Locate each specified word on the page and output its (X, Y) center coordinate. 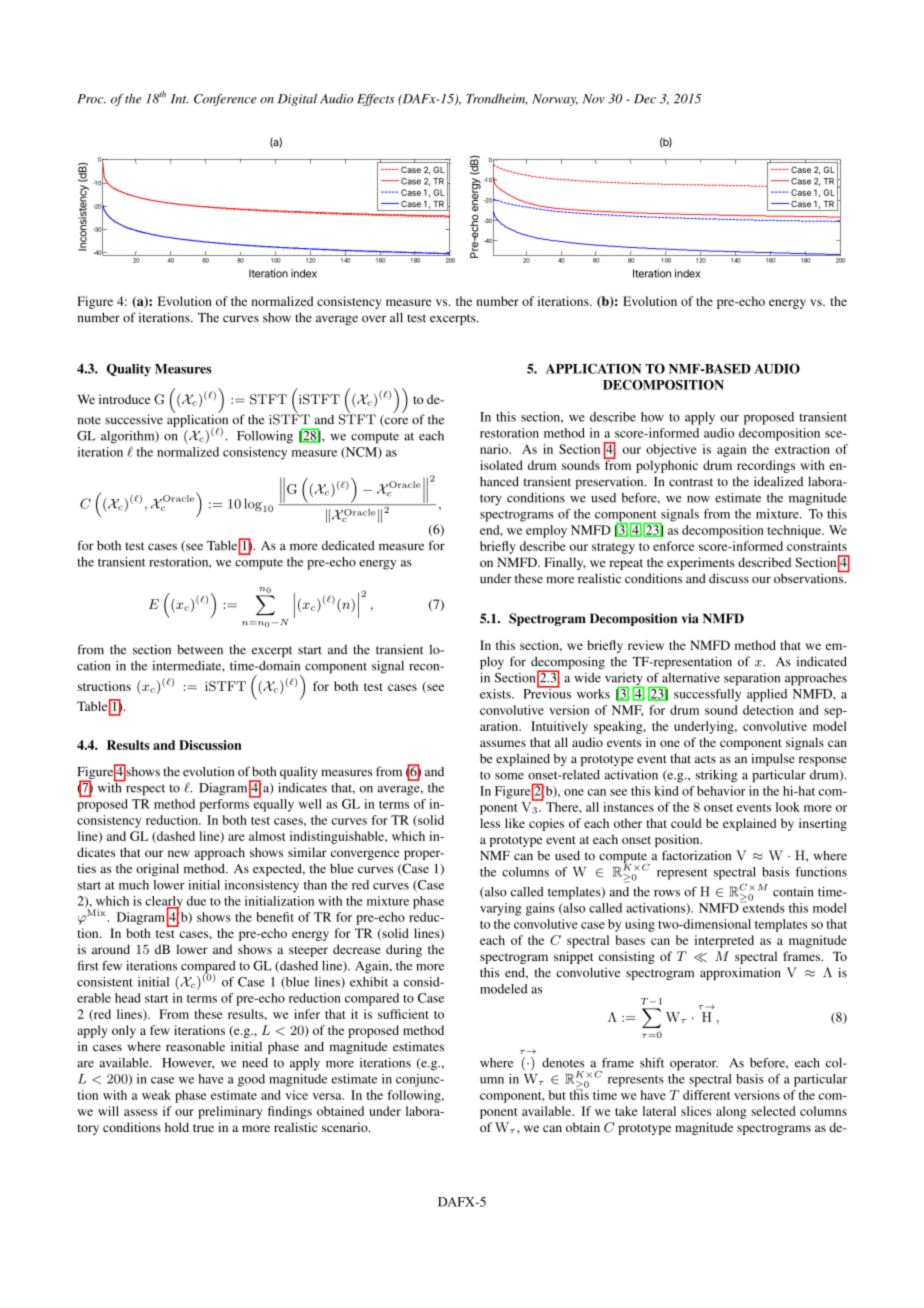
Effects (376, 100)
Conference (225, 100)
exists (496, 694)
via (690, 618)
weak (156, 1095)
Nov (594, 99)
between (200, 650)
